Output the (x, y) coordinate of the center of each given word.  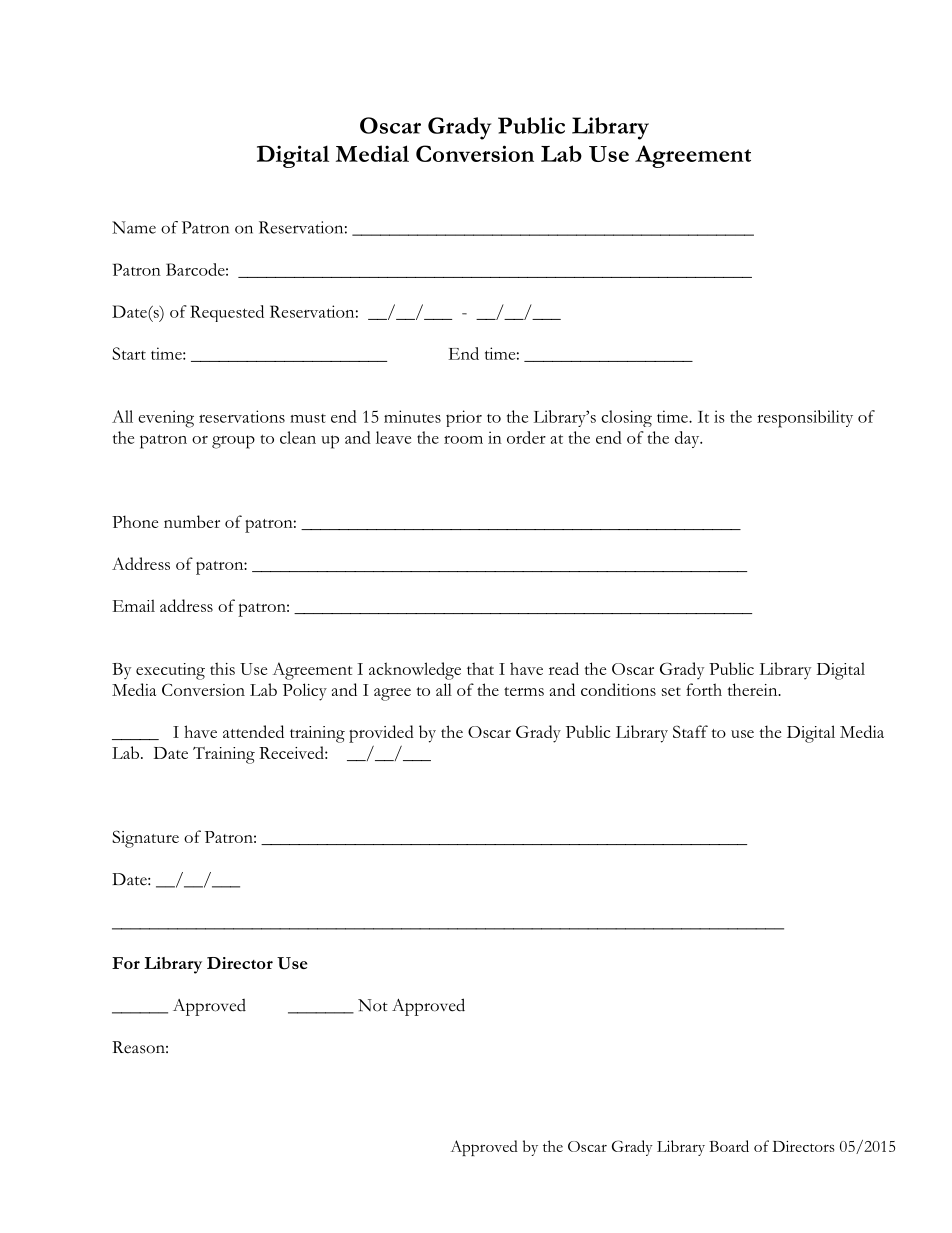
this (222, 668)
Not (373, 1005)
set (671, 691)
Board (729, 1146)
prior (464, 418)
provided (381, 734)
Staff (690, 731)
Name (134, 227)
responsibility (805, 419)
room (463, 440)
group (233, 442)
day (688, 439)
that (480, 668)
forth (704, 689)
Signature (145, 839)
